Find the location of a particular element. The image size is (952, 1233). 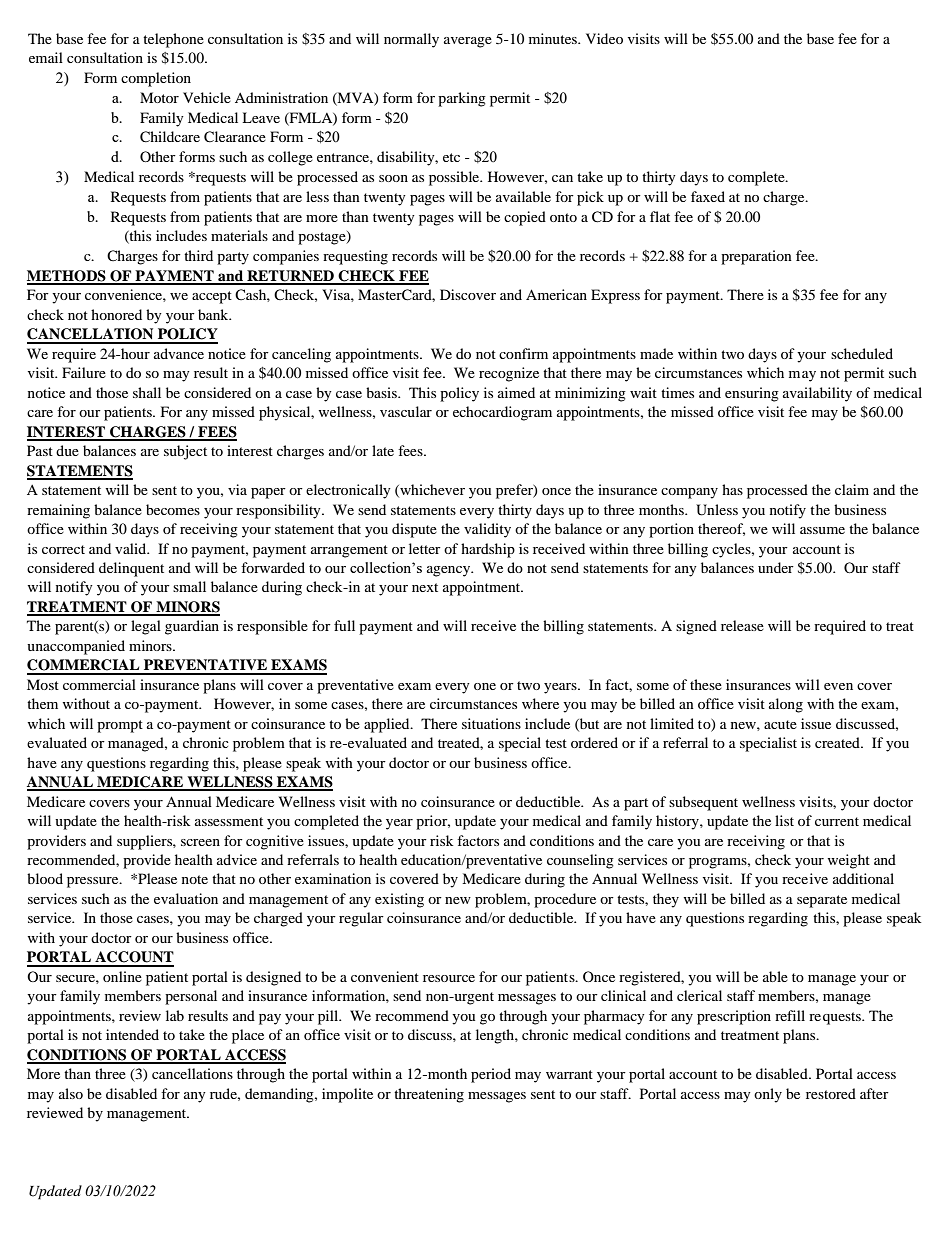

current is located at coordinates (837, 821).
